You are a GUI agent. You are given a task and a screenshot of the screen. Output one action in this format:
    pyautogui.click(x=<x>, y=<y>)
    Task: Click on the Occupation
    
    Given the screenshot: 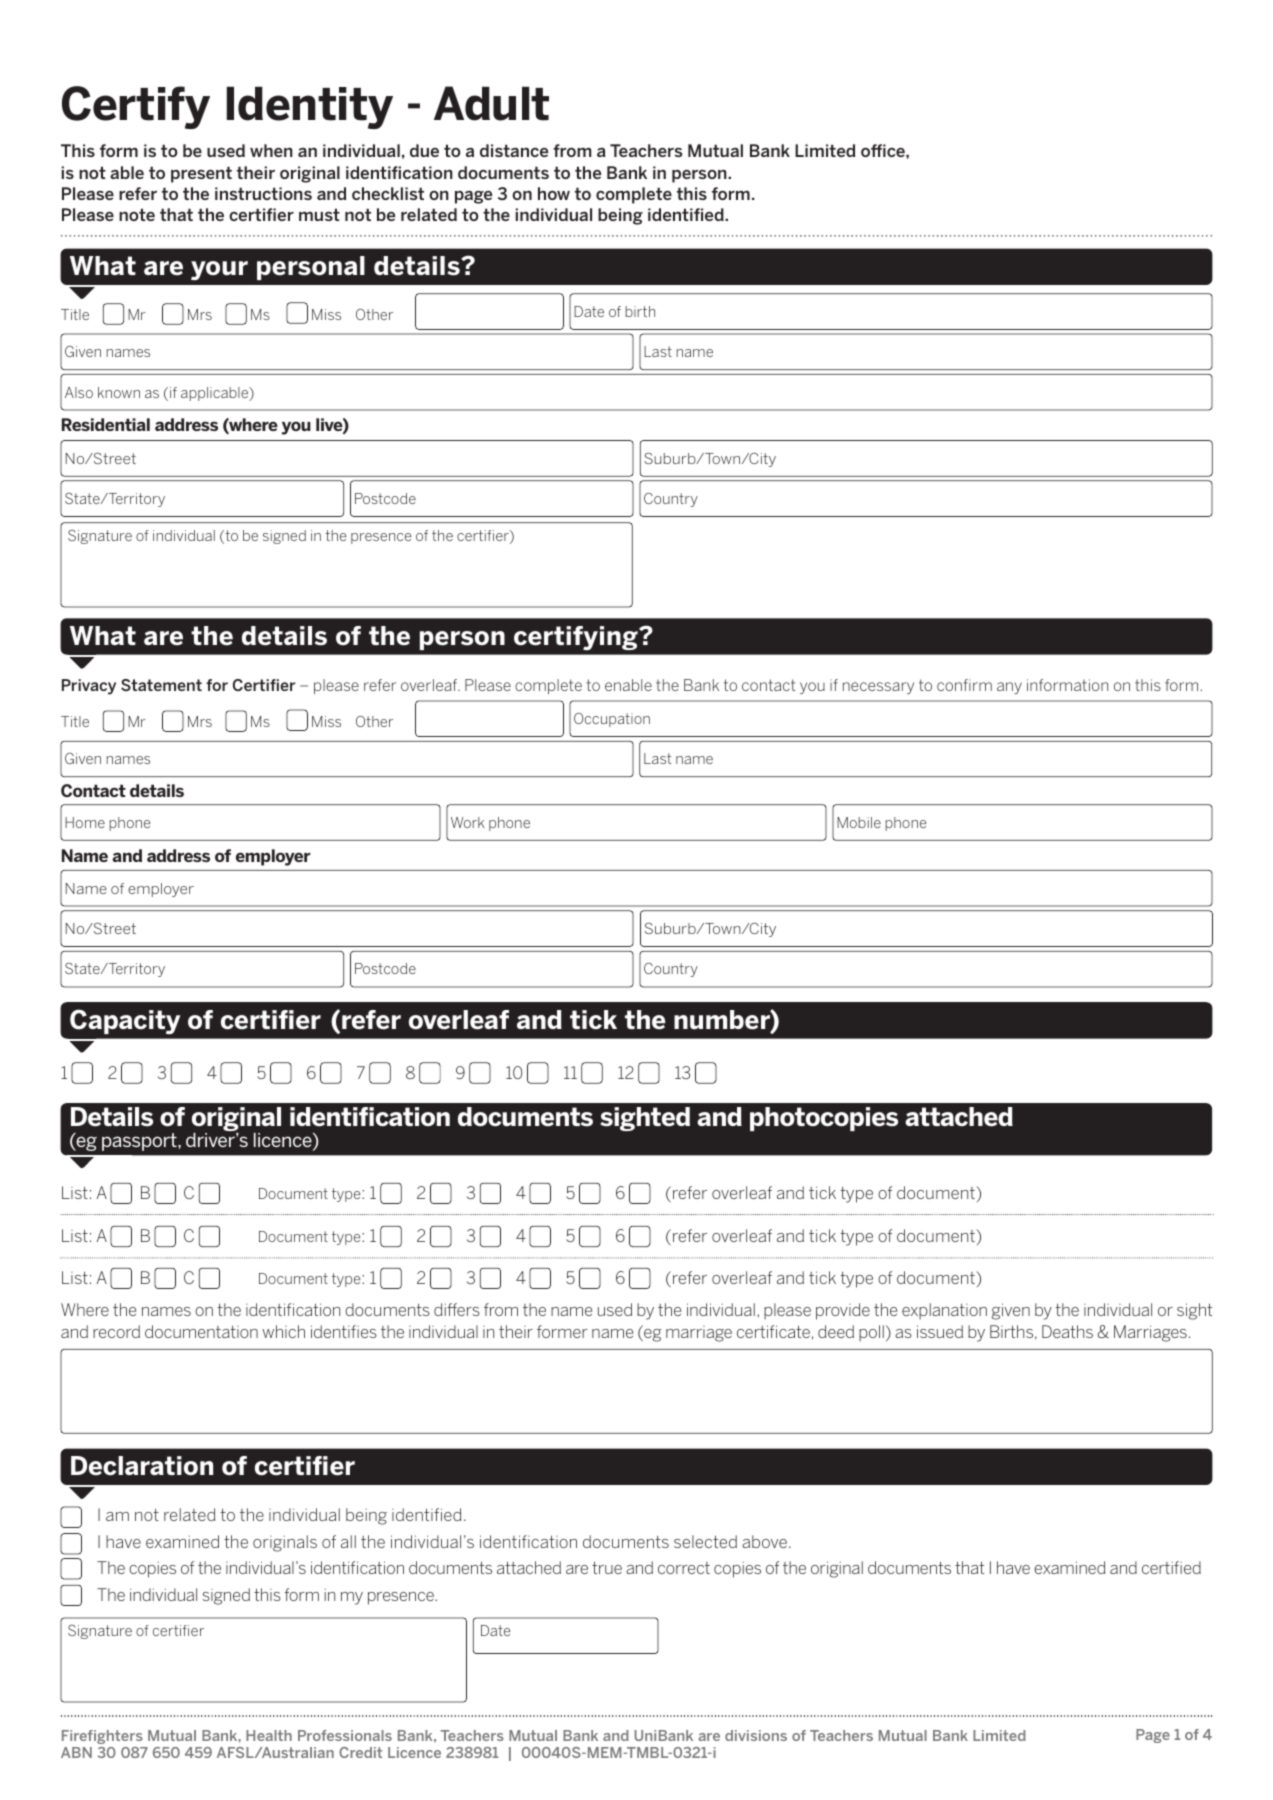 What is the action you would take?
    pyautogui.click(x=612, y=720)
